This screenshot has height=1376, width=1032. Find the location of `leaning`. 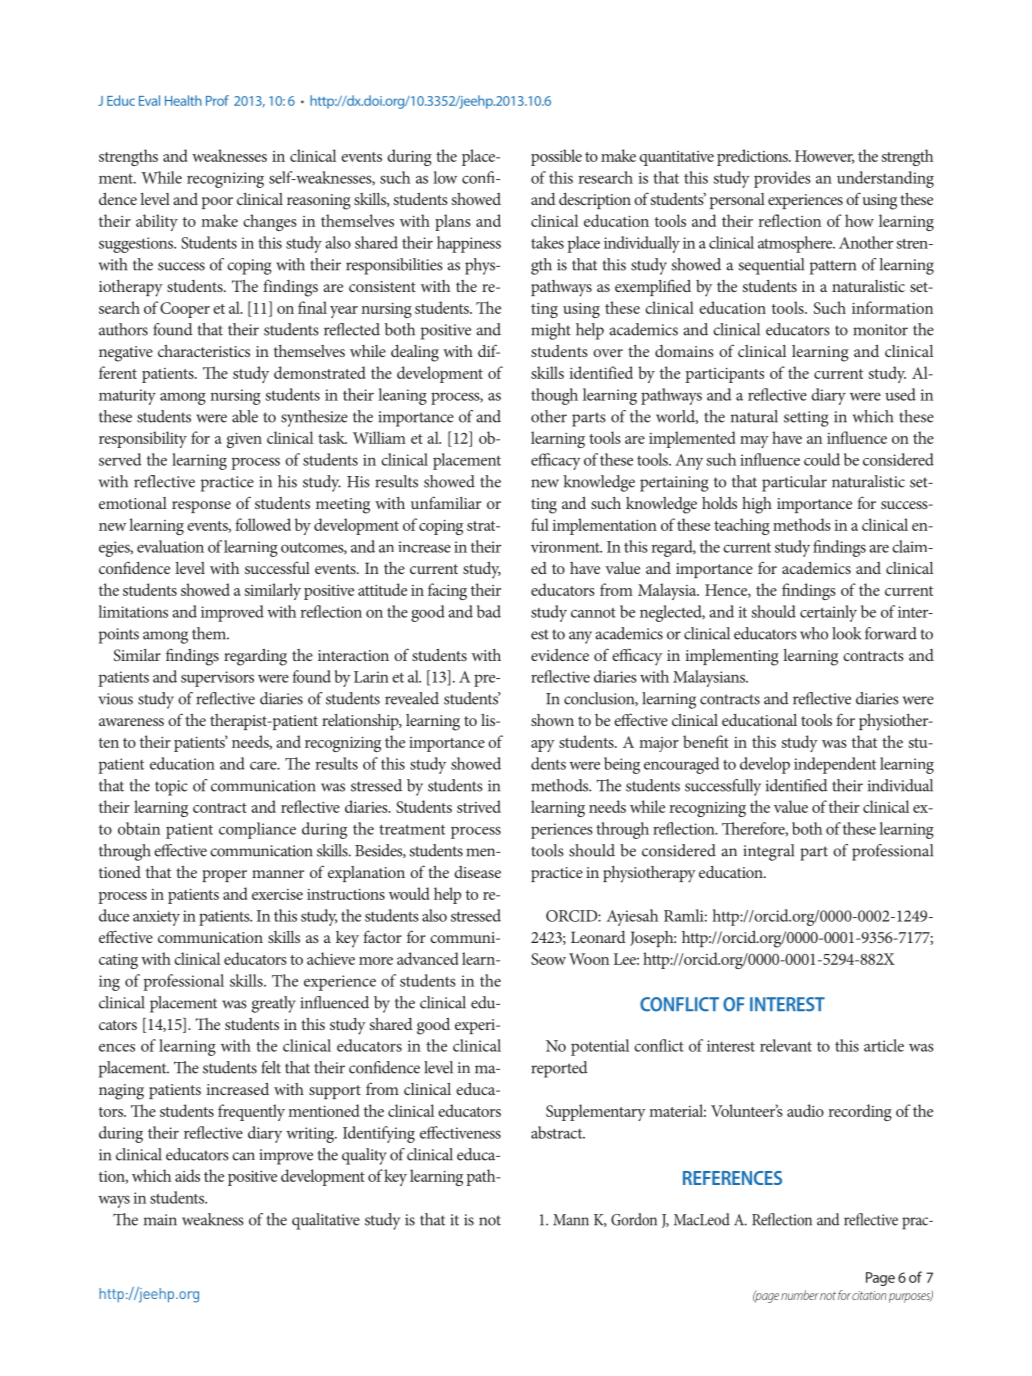

leaning is located at coordinates (402, 396).
